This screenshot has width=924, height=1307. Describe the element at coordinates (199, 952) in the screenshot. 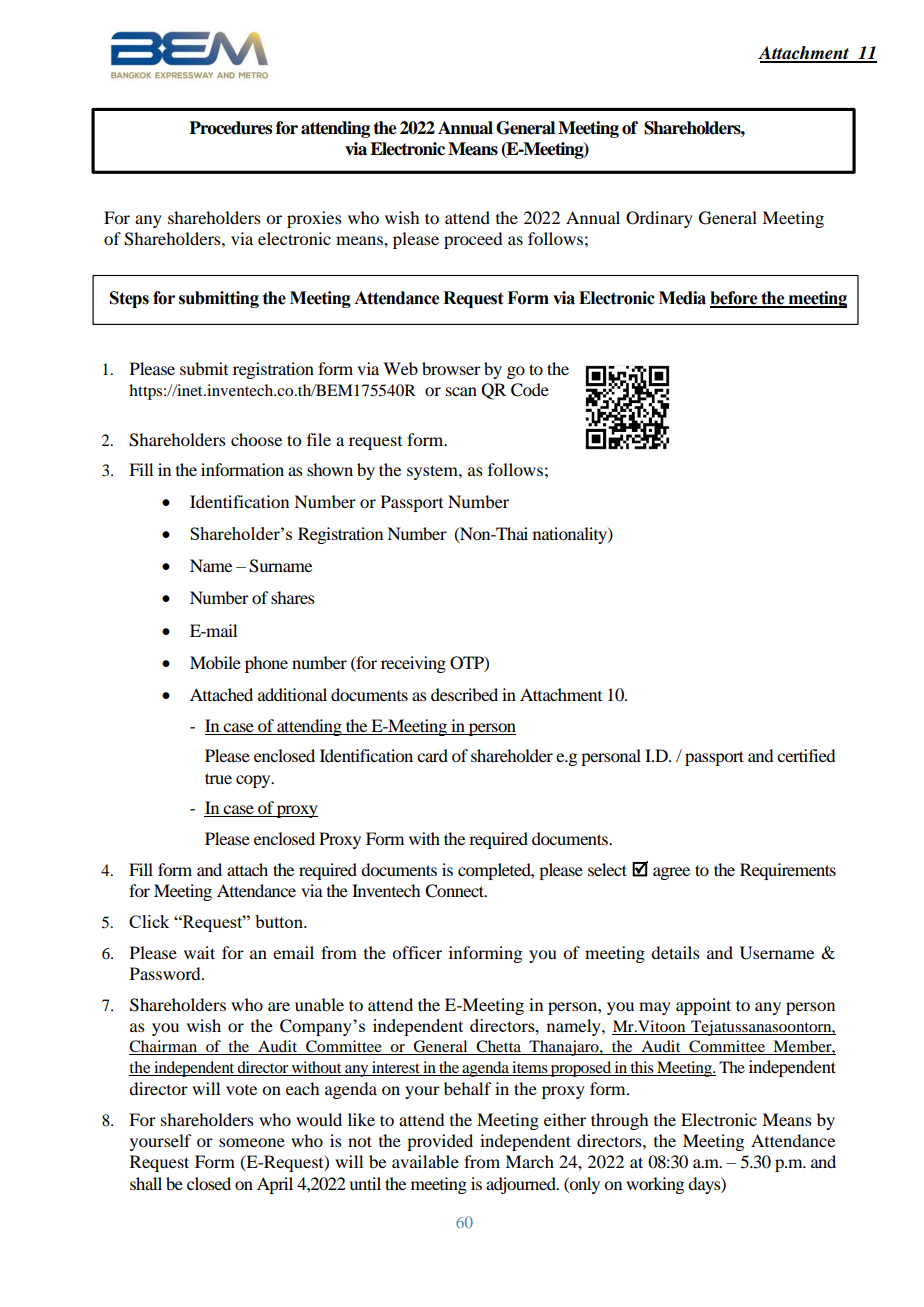

I see `wait` at that location.
